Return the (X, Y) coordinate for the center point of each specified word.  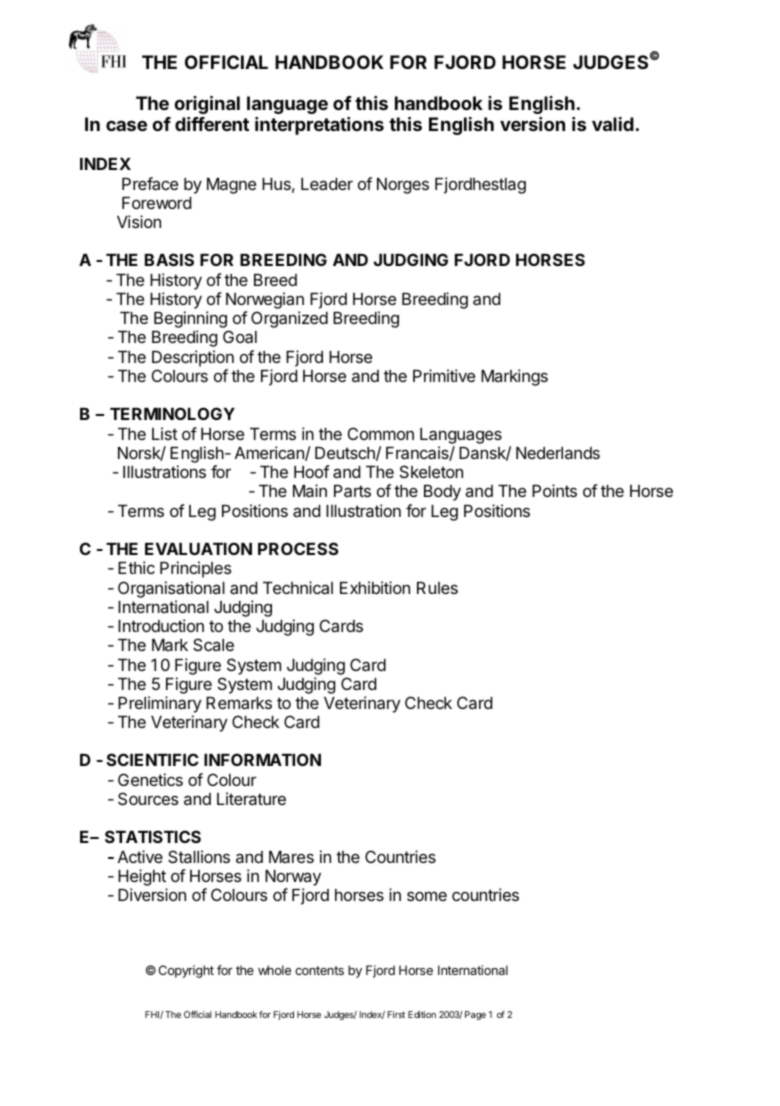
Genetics (150, 779)
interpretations (319, 126)
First (396, 1014)
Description (193, 358)
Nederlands (558, 453)
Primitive (444, 375)
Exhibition (375, 587)
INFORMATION (262, 759)
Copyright (186, 971)
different (212, 124)
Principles (195, 569)
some (427, 896)
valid (613, 124)
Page (475, 1015)
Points (554, 490)
